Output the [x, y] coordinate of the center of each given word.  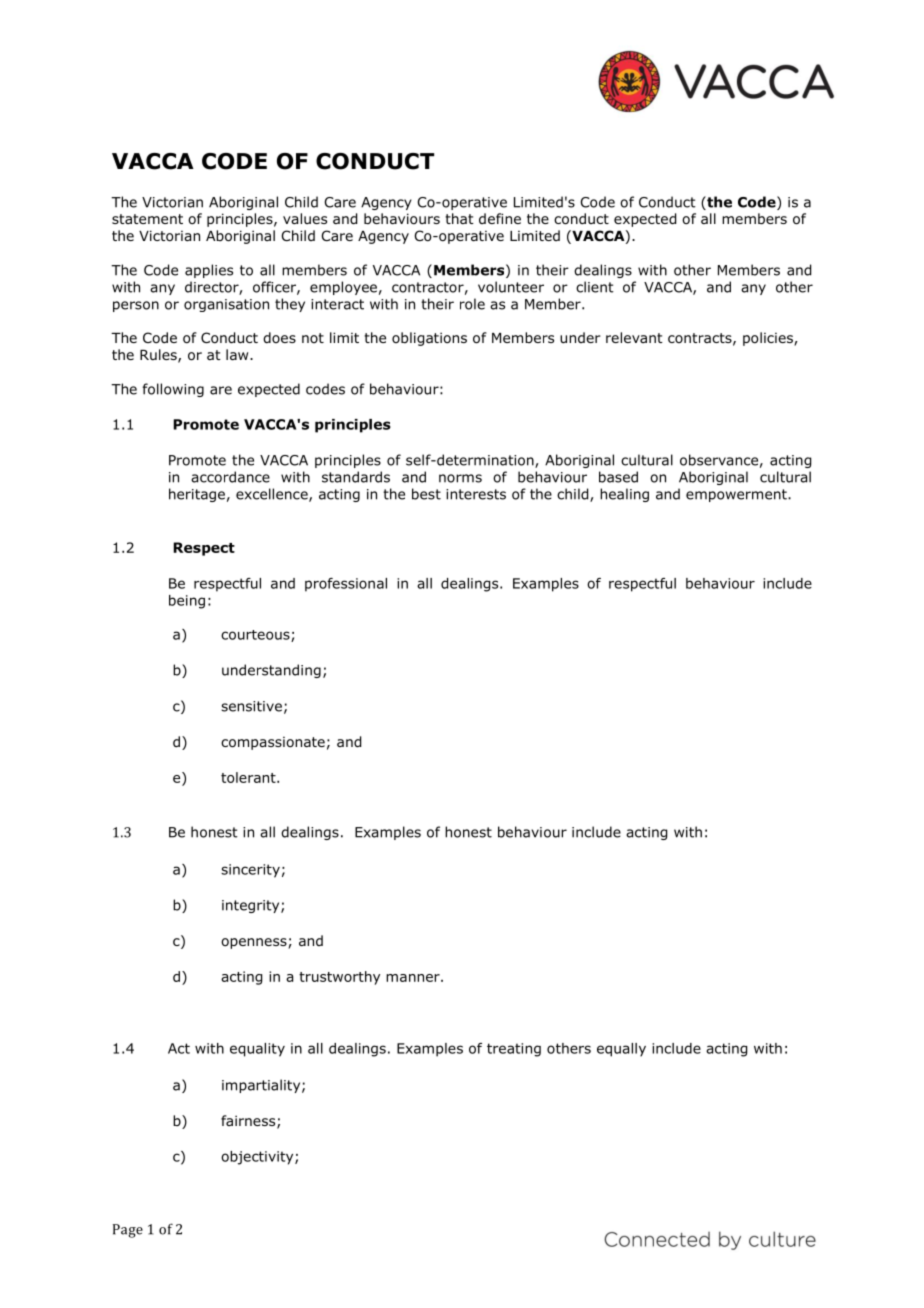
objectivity [258, 1158]
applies [209, 271]
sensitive [251, 706]
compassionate [273, 743]
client [595, 287]
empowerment [737, 495]
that [459, 218]
